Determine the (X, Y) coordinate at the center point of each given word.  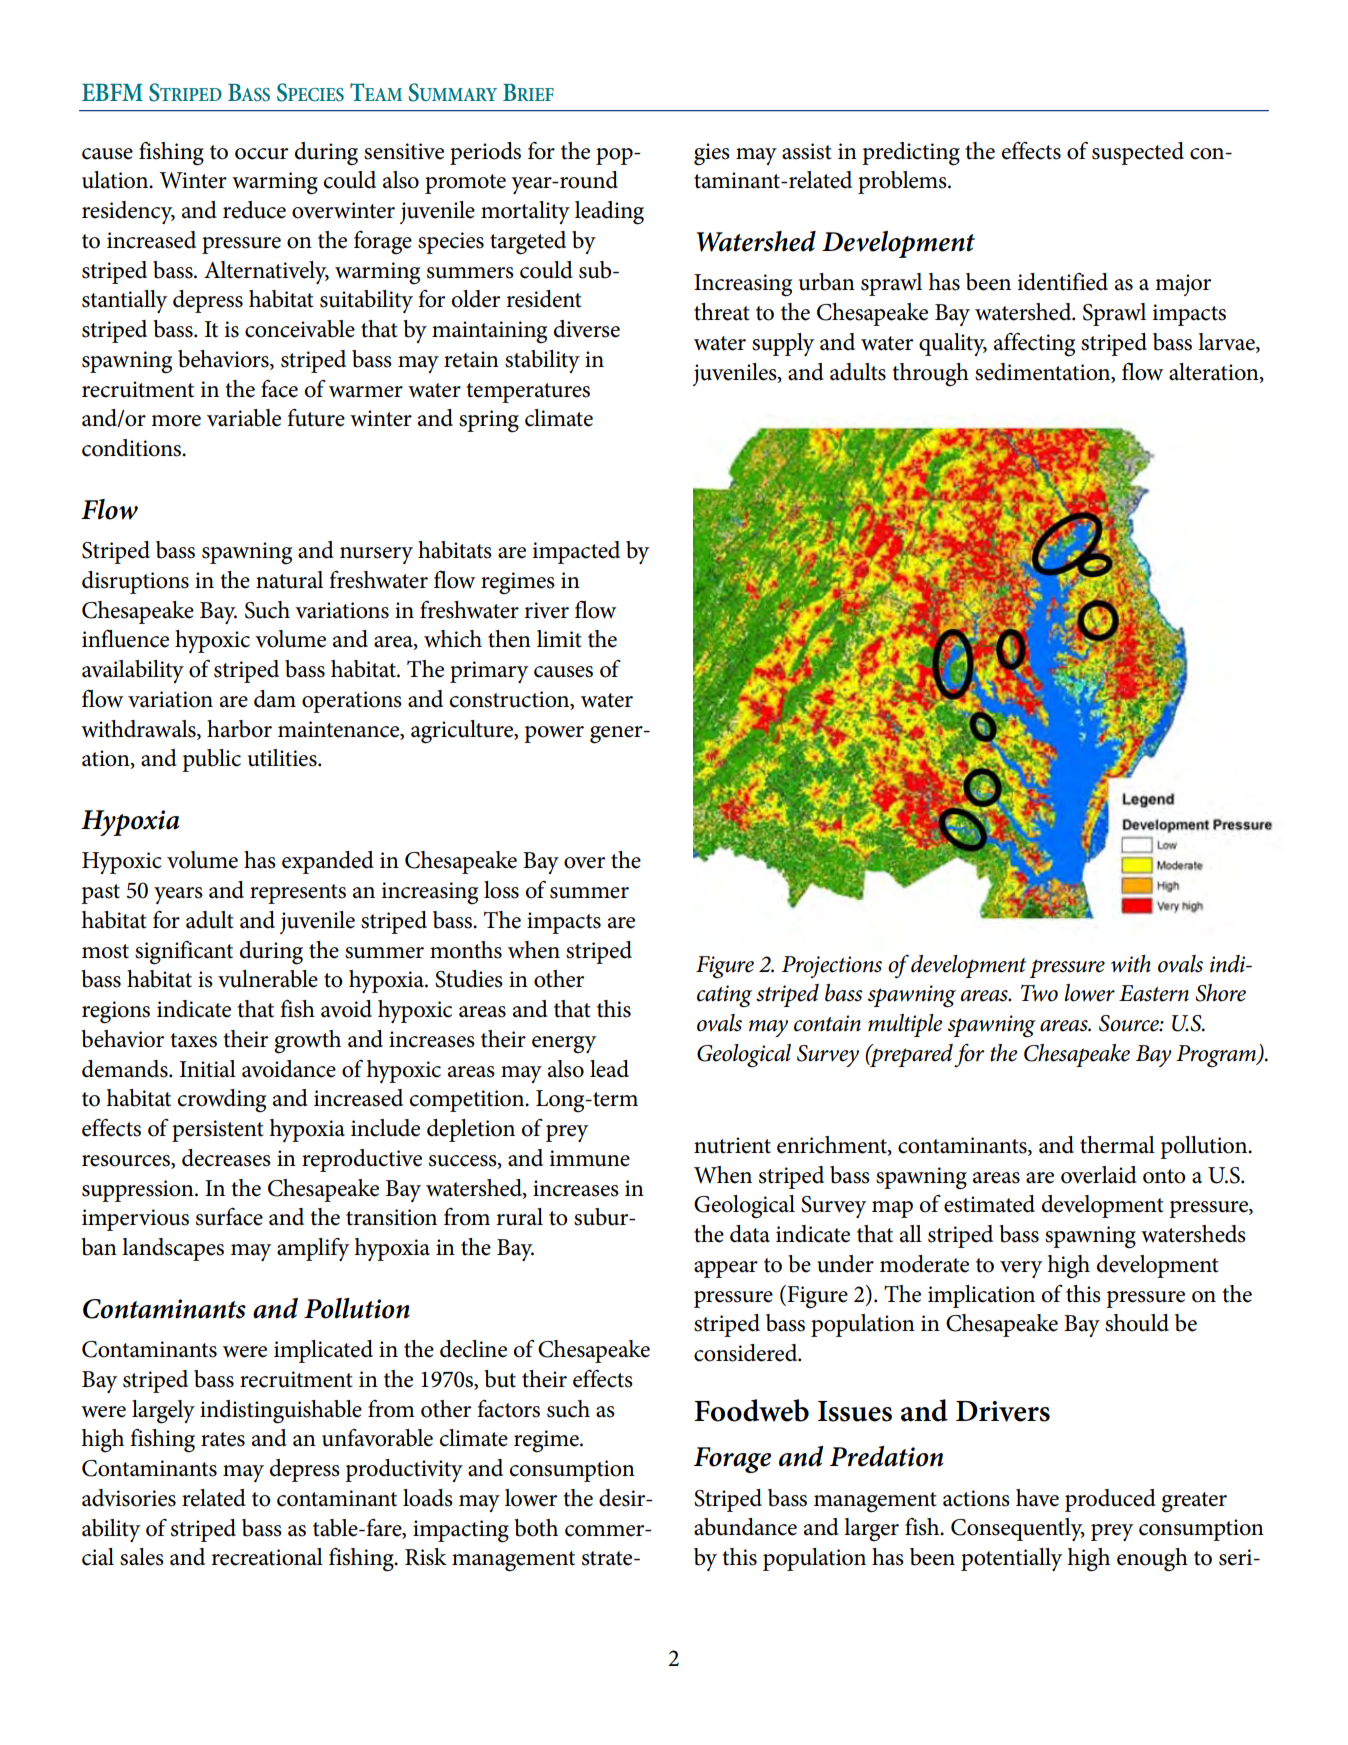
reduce (254, 210)
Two (1039, 993)
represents (298, 894)
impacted (576, 552)
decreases (226, 1158)
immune (589, 1158)
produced (1110, 1500)
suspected (1138, 153)
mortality (525, 212)
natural (289, 580)
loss (501, 890)
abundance (745, 1527)
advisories (129, 1498)
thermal (1117, 1145)
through (930, 375)
